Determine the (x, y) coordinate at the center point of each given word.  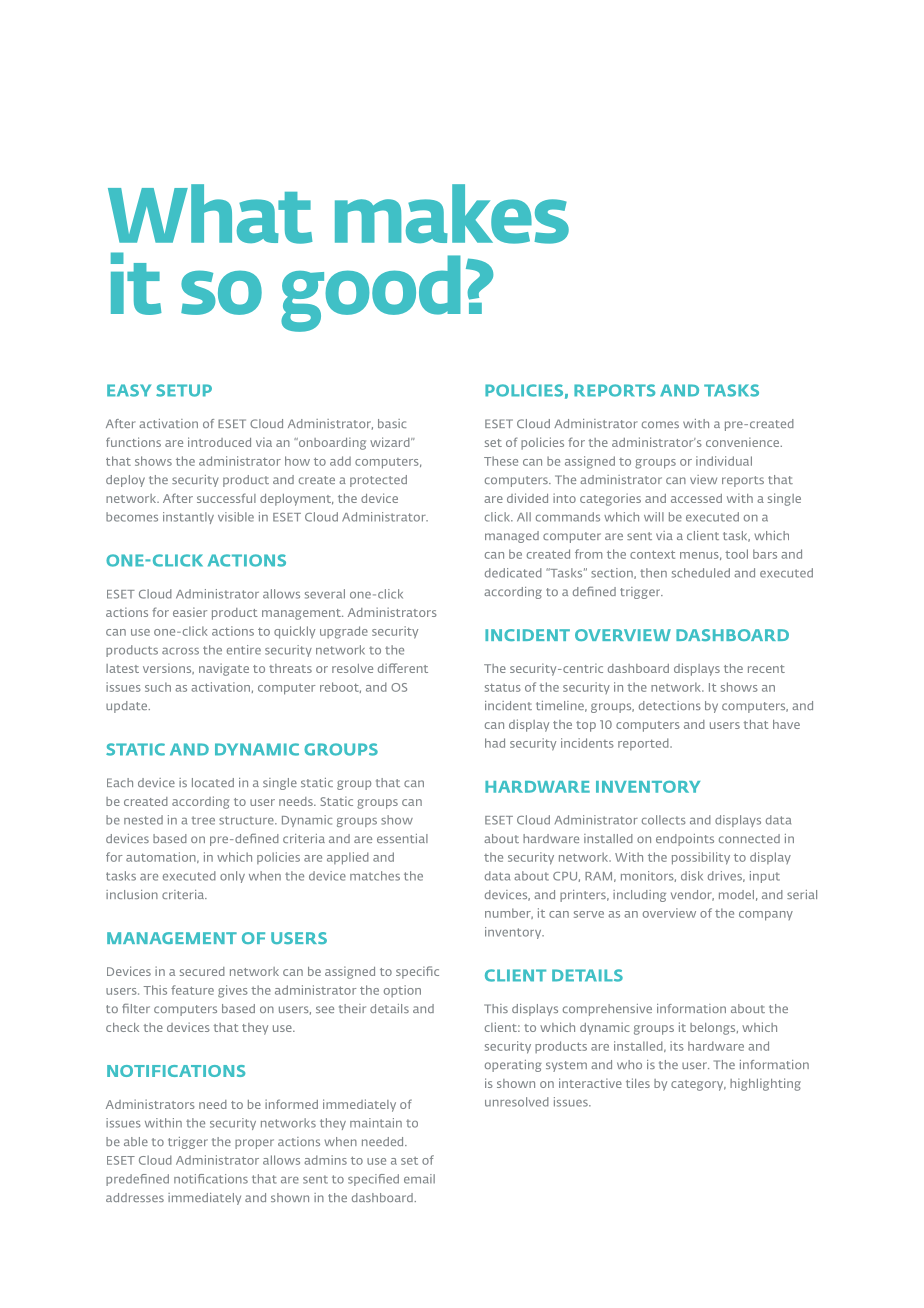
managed (512, 537)
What (210, 214)
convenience (744, 442)
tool (736, 554)
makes (452, 214)
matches (375, 876)
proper (254, 1144)
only (232, 877)
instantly (188, 518)
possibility (701, 858)
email (419, 1179)
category (698, 1085)
